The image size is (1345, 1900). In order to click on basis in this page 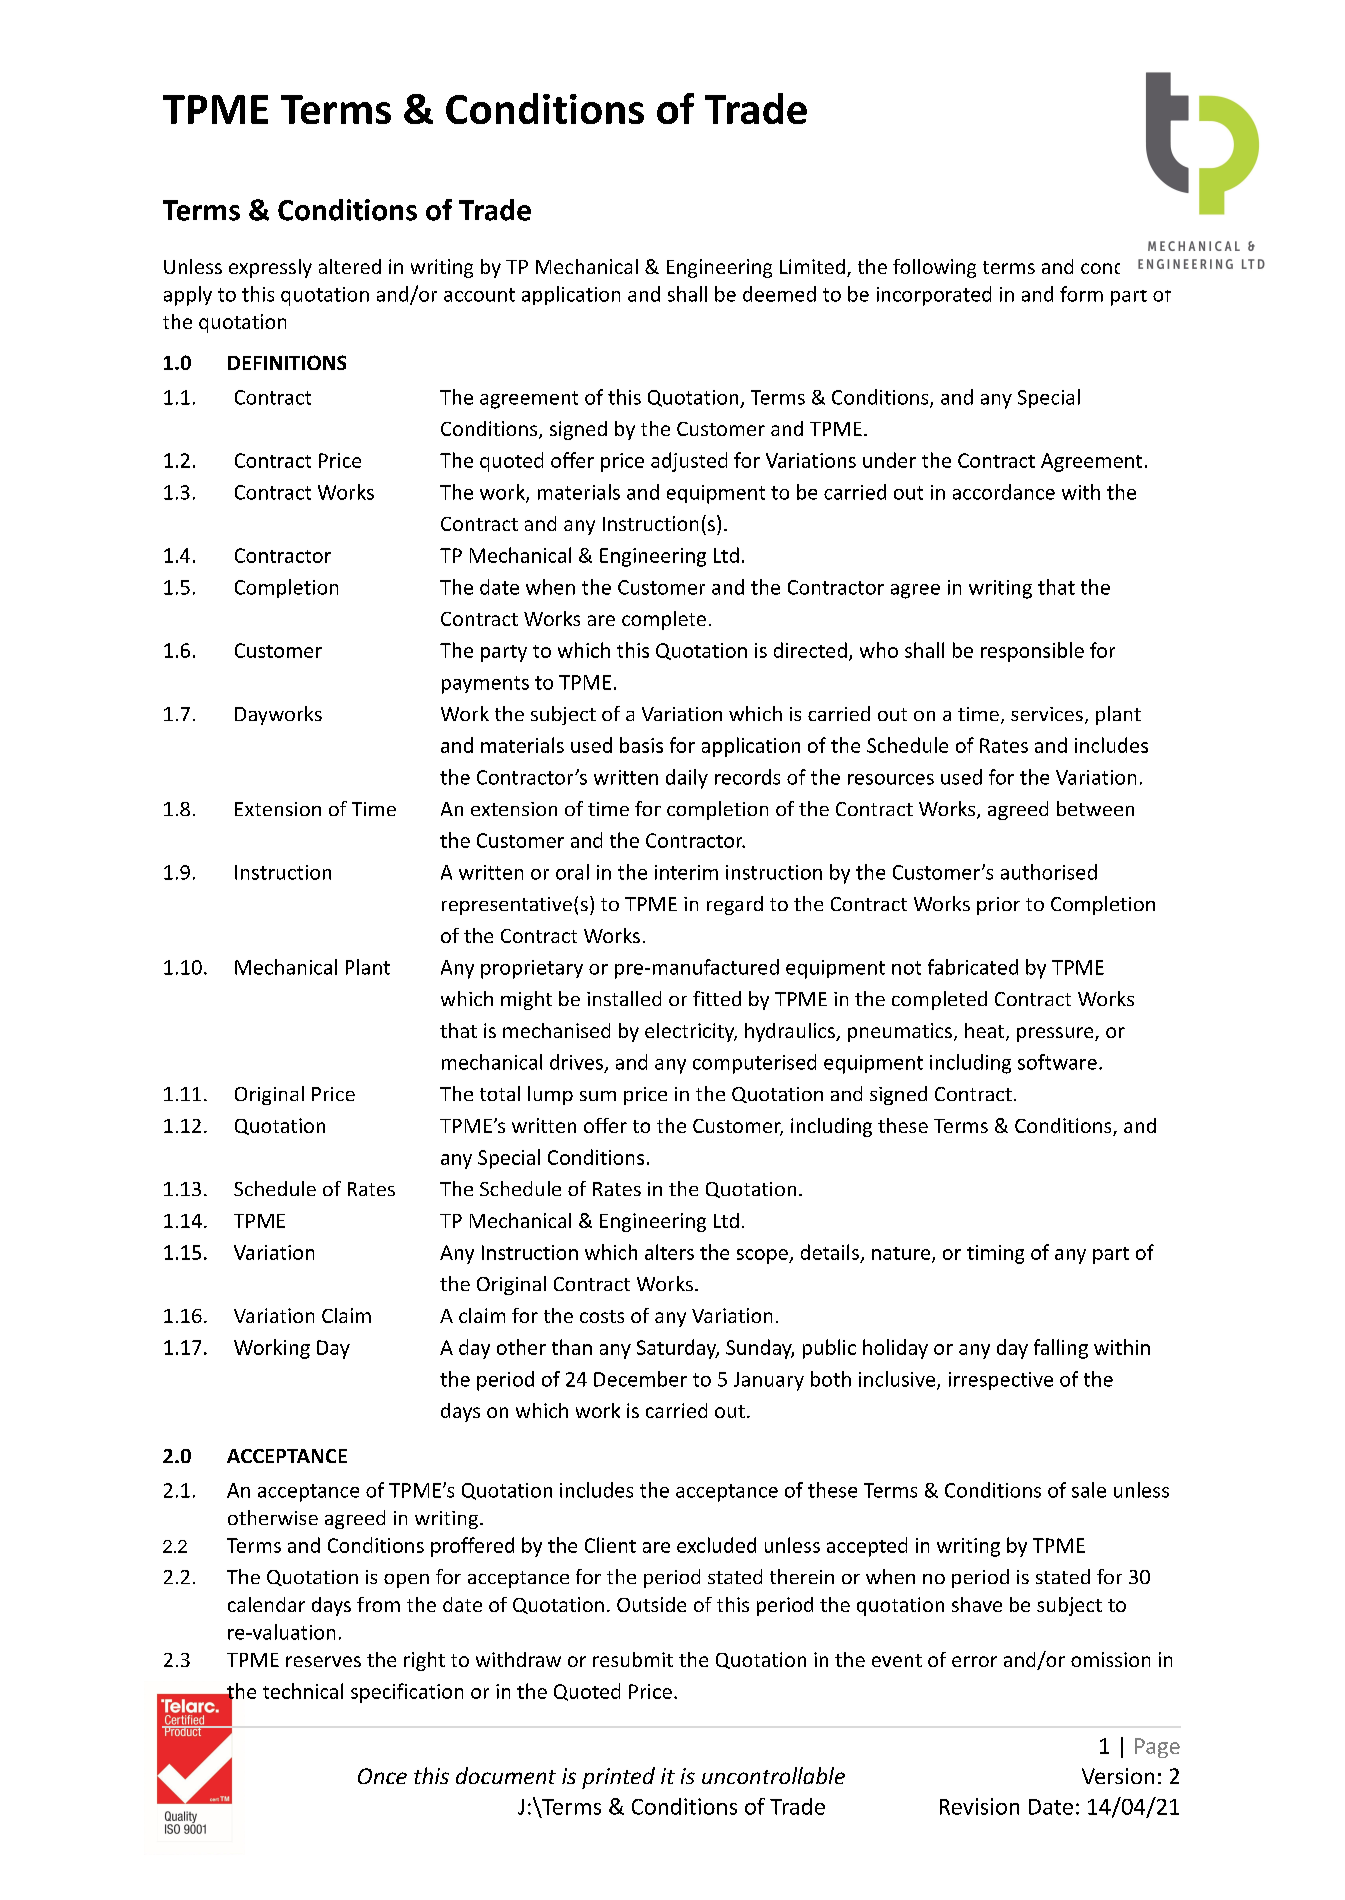, I will do `click(641, 745)`.
